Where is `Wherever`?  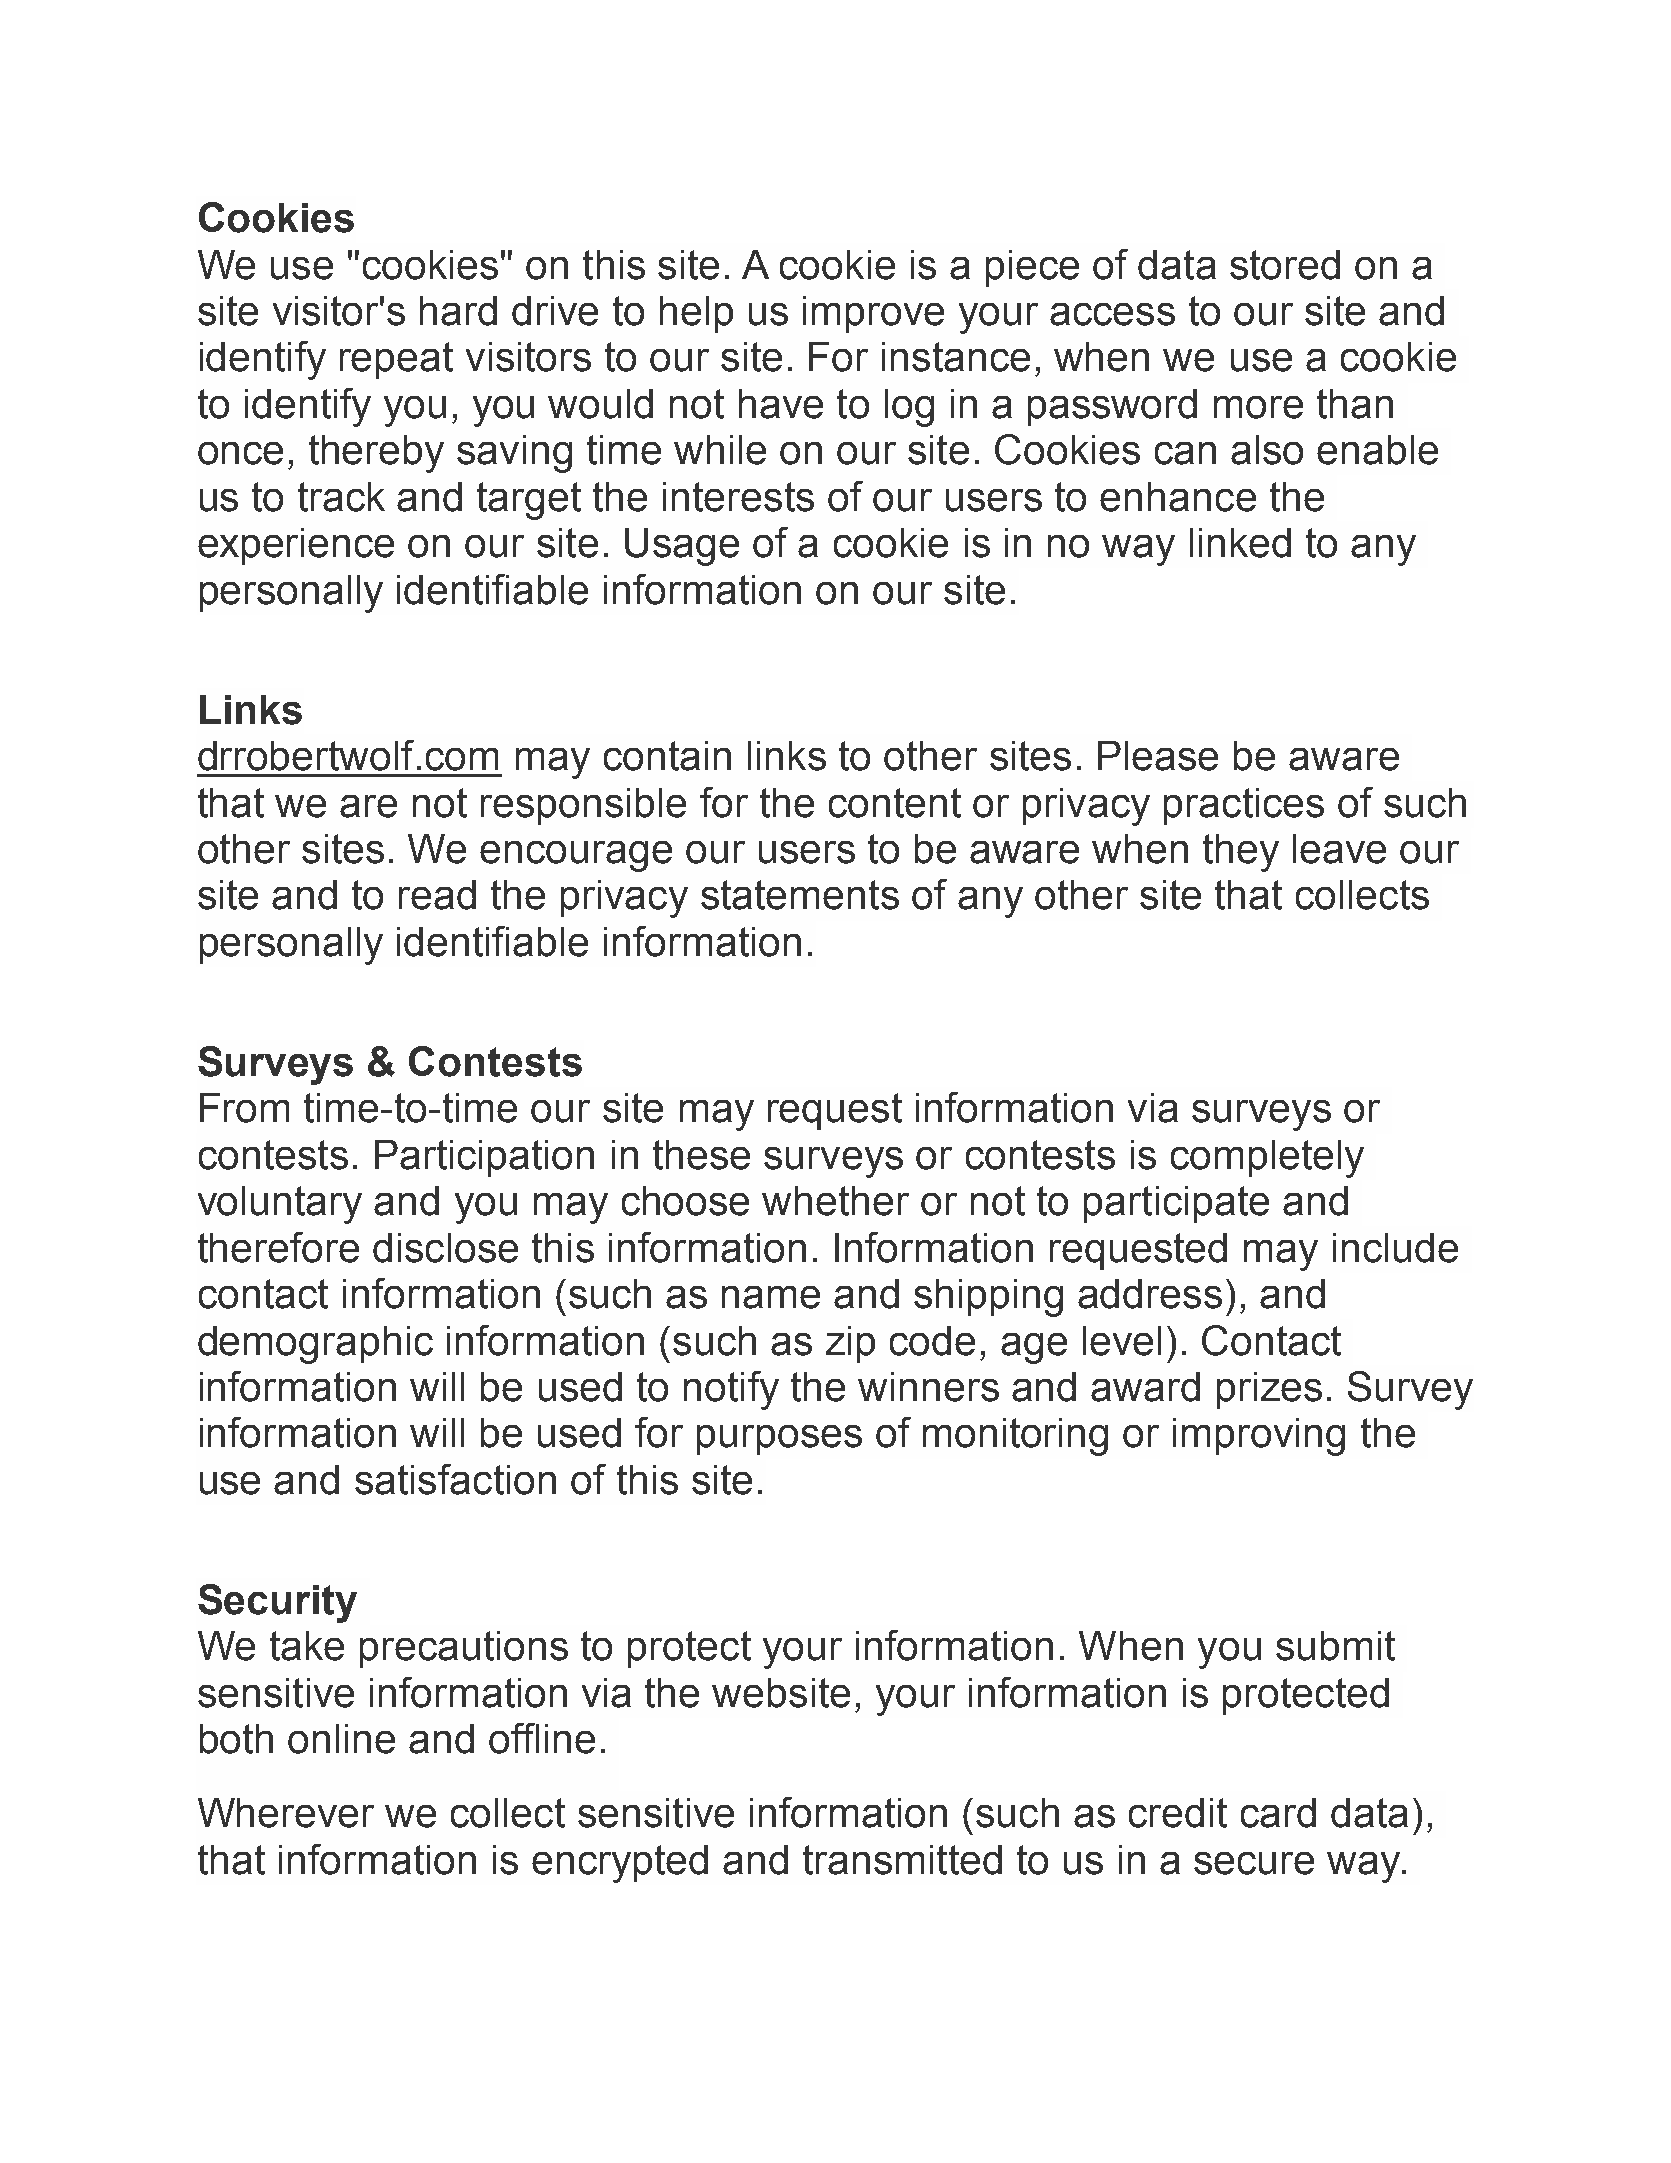 Wherever is located at coordinates (286, 1813).
